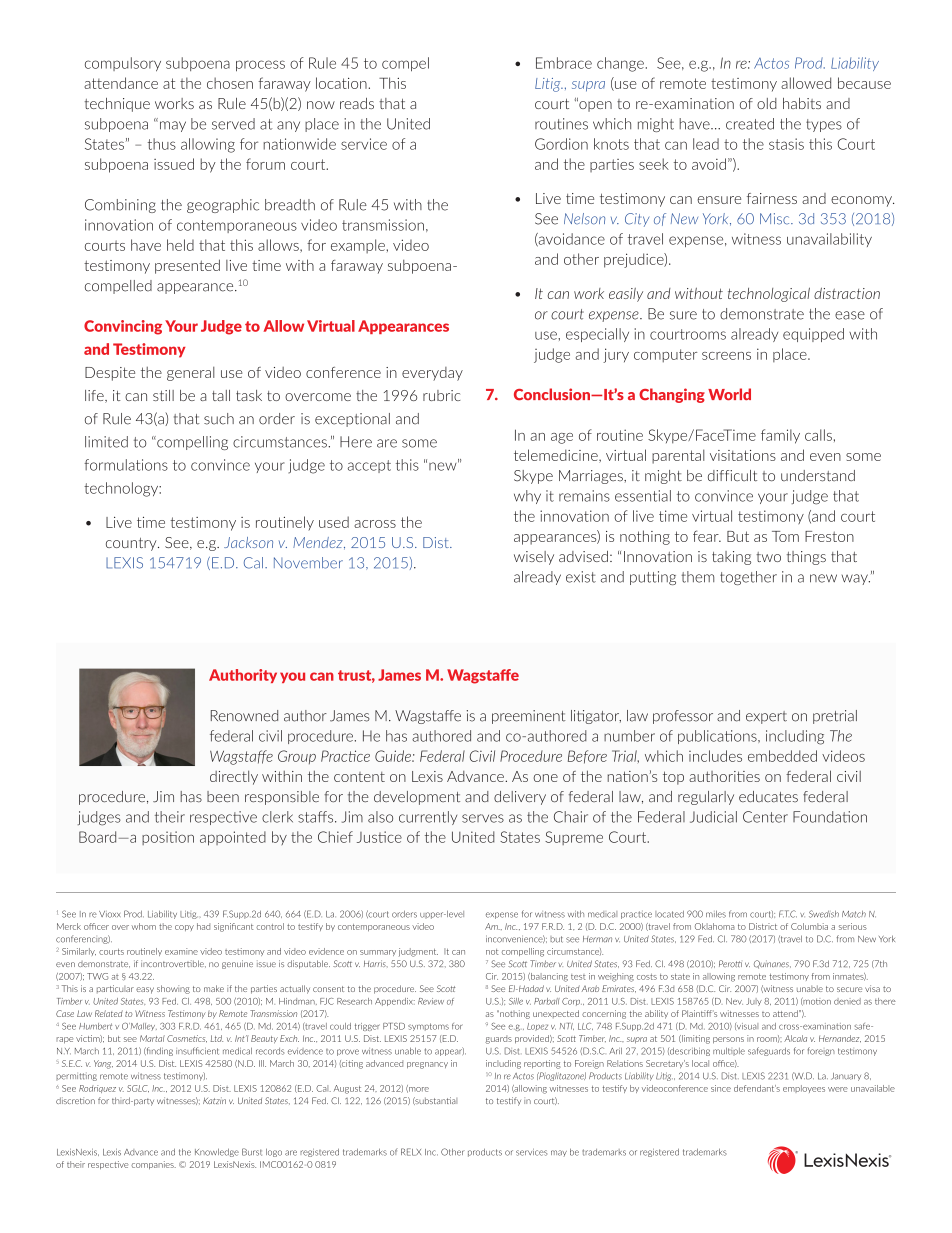 This screenshot has width=952, height=1233. What do you see at coordinates (564, 63) in the screenshot?
I see `Embrace` at bounding box center [564, 63].
